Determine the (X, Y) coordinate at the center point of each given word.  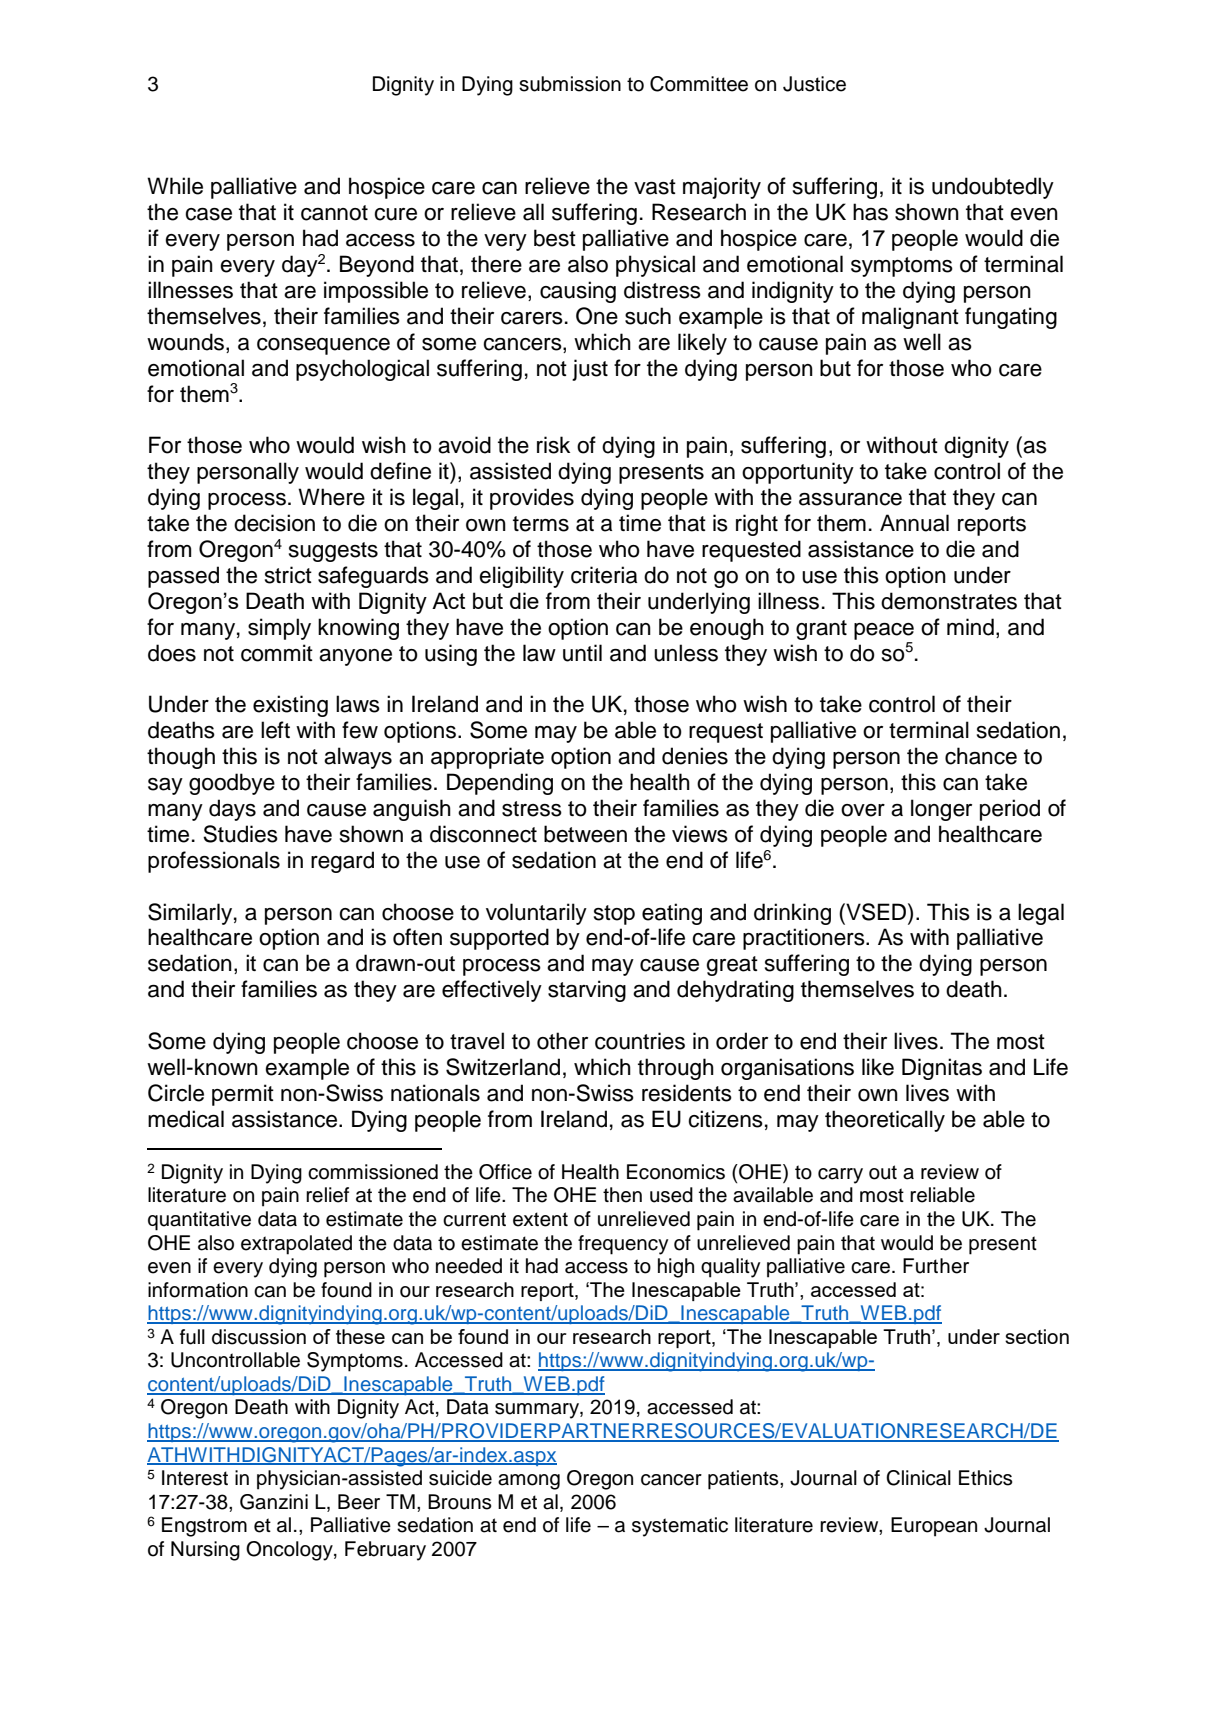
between (585, 834)
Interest (195, 1478)
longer (941, 810)
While (175, 186)
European (934, 1527)
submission (570, 84)
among (529, 1482)
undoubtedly (993, 188)
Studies (240, 834)
